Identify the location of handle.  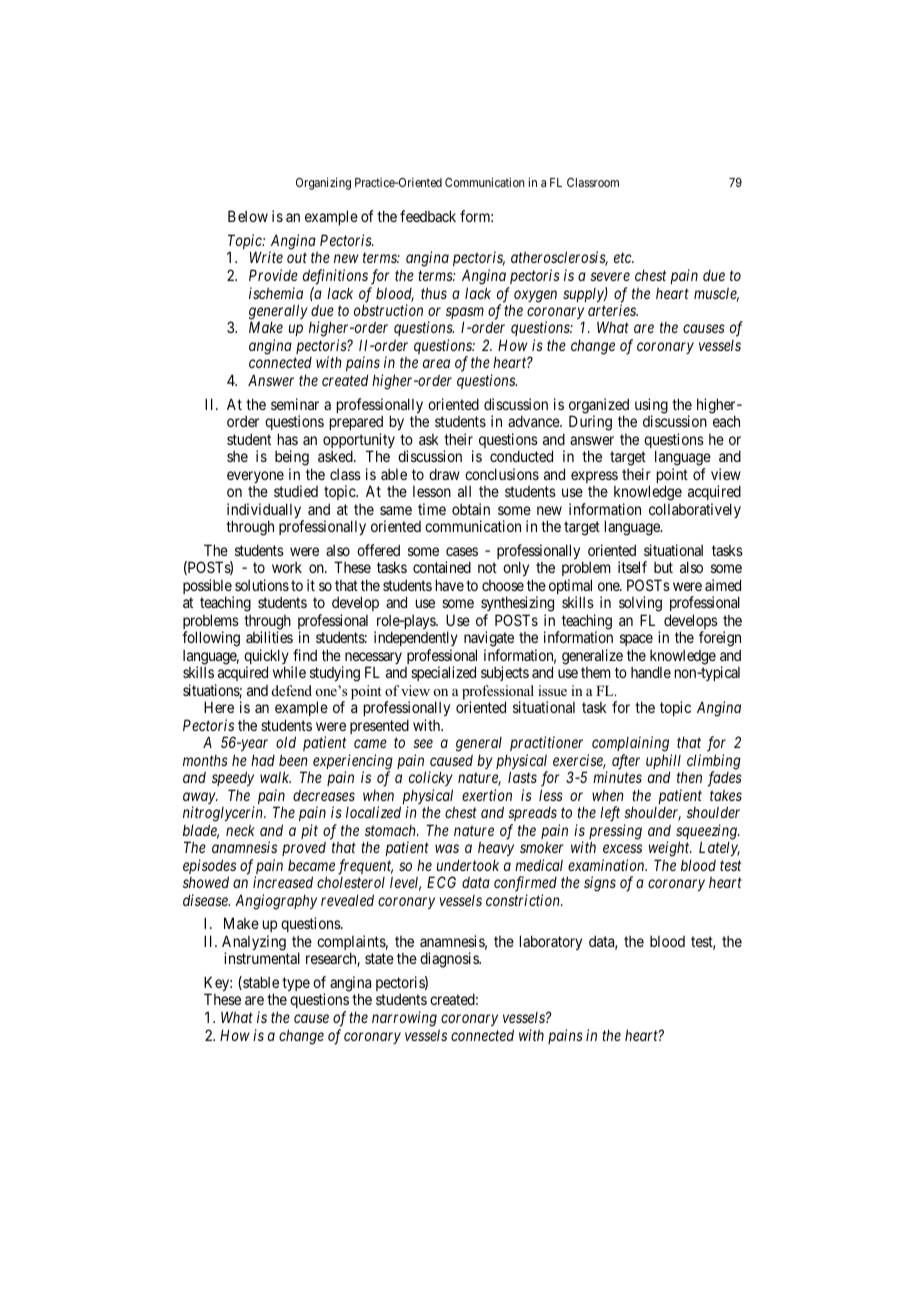
(651, 672).
